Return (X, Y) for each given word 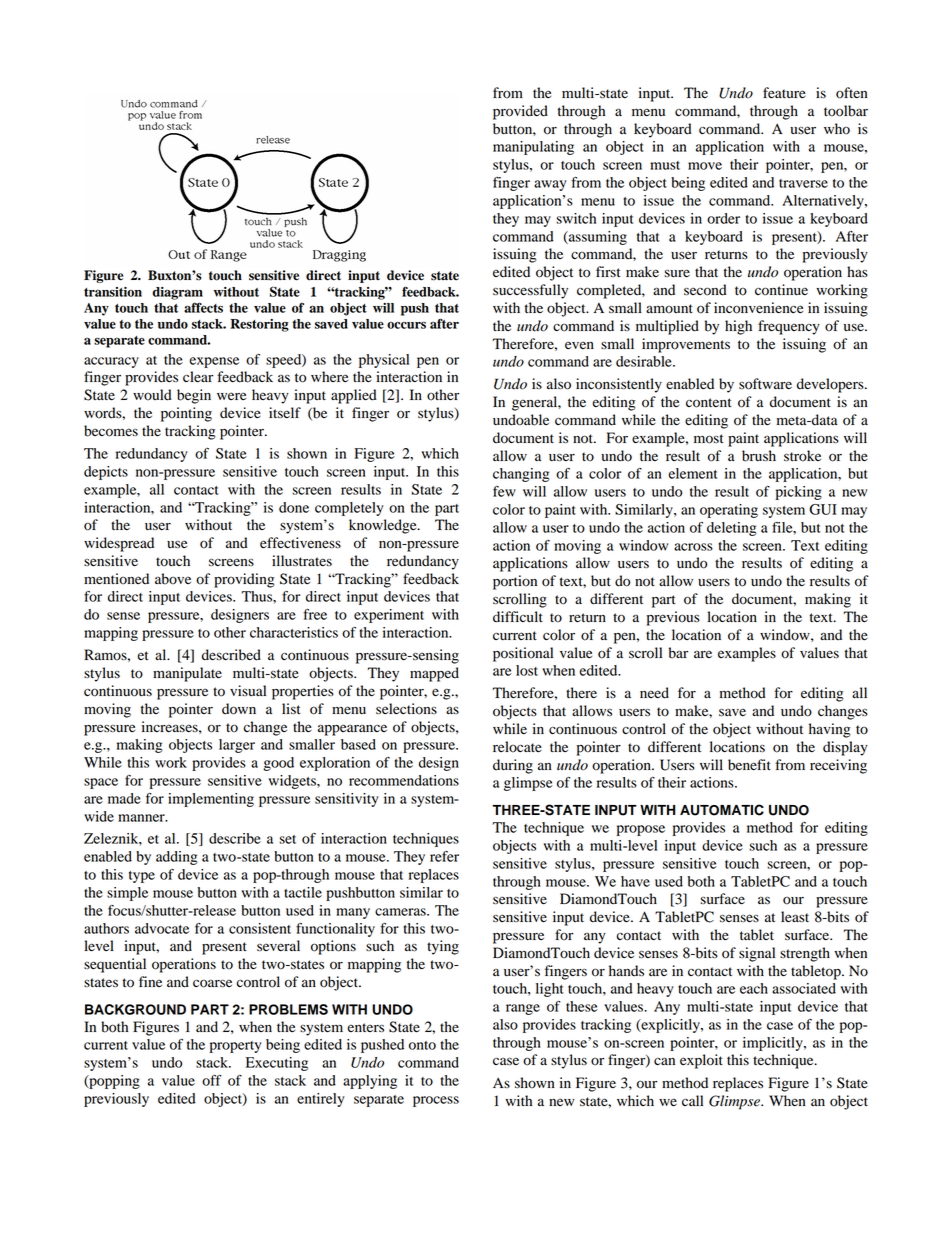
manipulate (187, 674)
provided (520, 112)
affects (203, 307)
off (211, 1080)
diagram (177, 293)
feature (784, 93)
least (795, 917)
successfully (530, 291)
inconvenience (758, 308)
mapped (434, 674)
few (504, 491)
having (829, 730)
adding (177, 858)
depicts (106, 473)
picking (799, 493)
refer (444, 856)
